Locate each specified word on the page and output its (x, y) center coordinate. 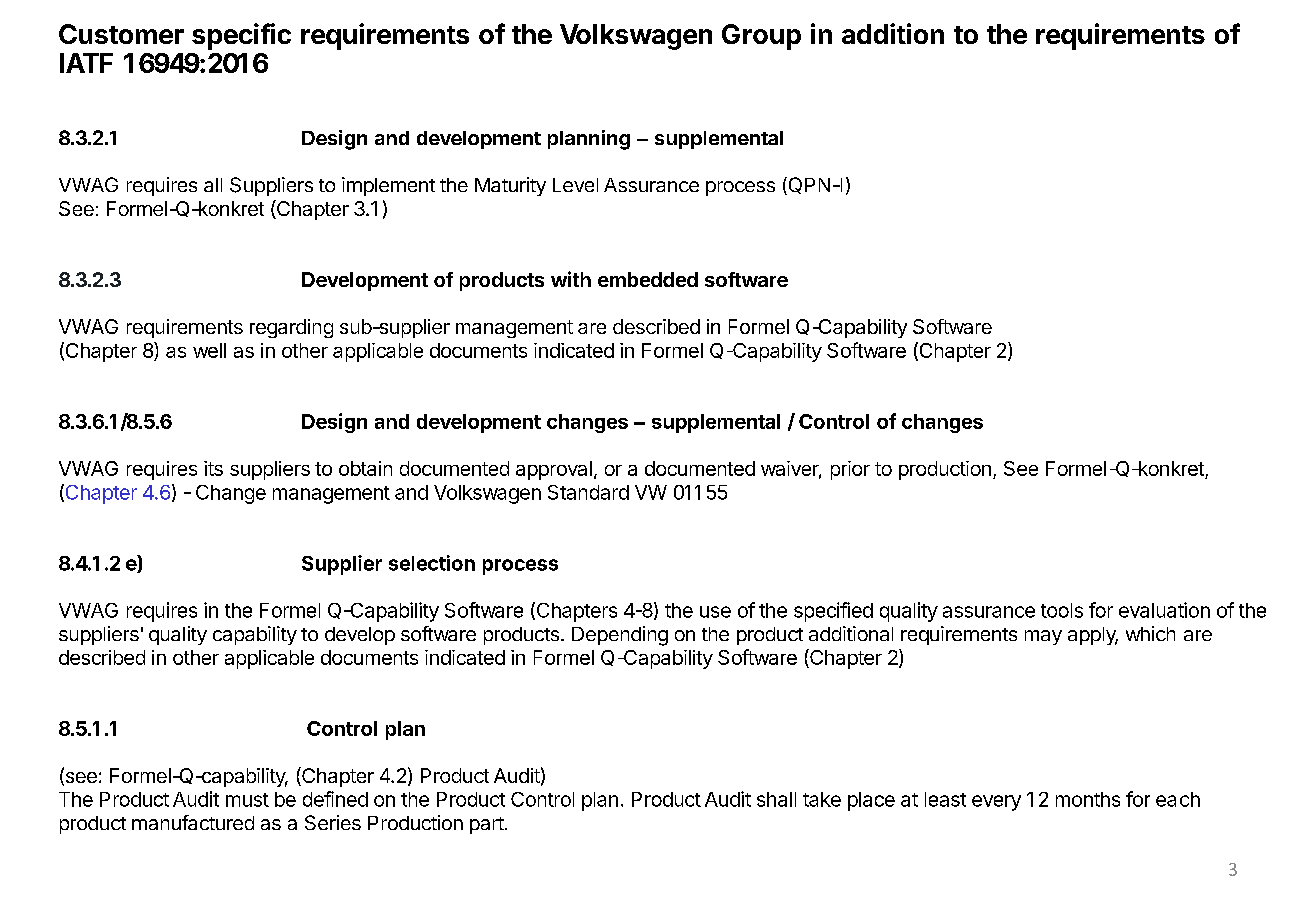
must (247, 800)
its (213, 468)
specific (241, 36)
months (1088, 799)
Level (575, 185)
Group (761, 37)
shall (776, 799)
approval (554, 470)
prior (850, 470)
